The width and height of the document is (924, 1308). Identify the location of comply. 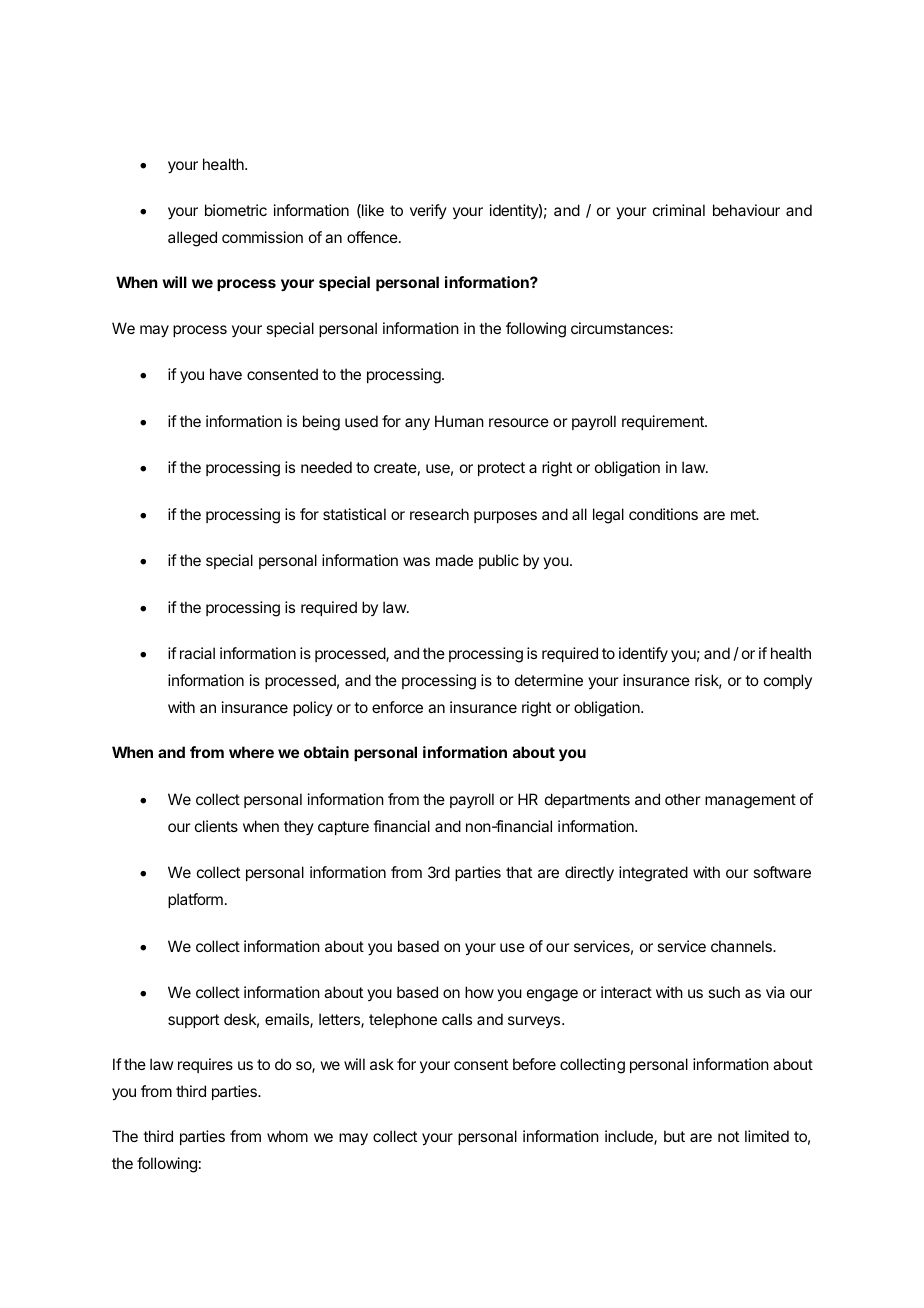
(788, 681).
